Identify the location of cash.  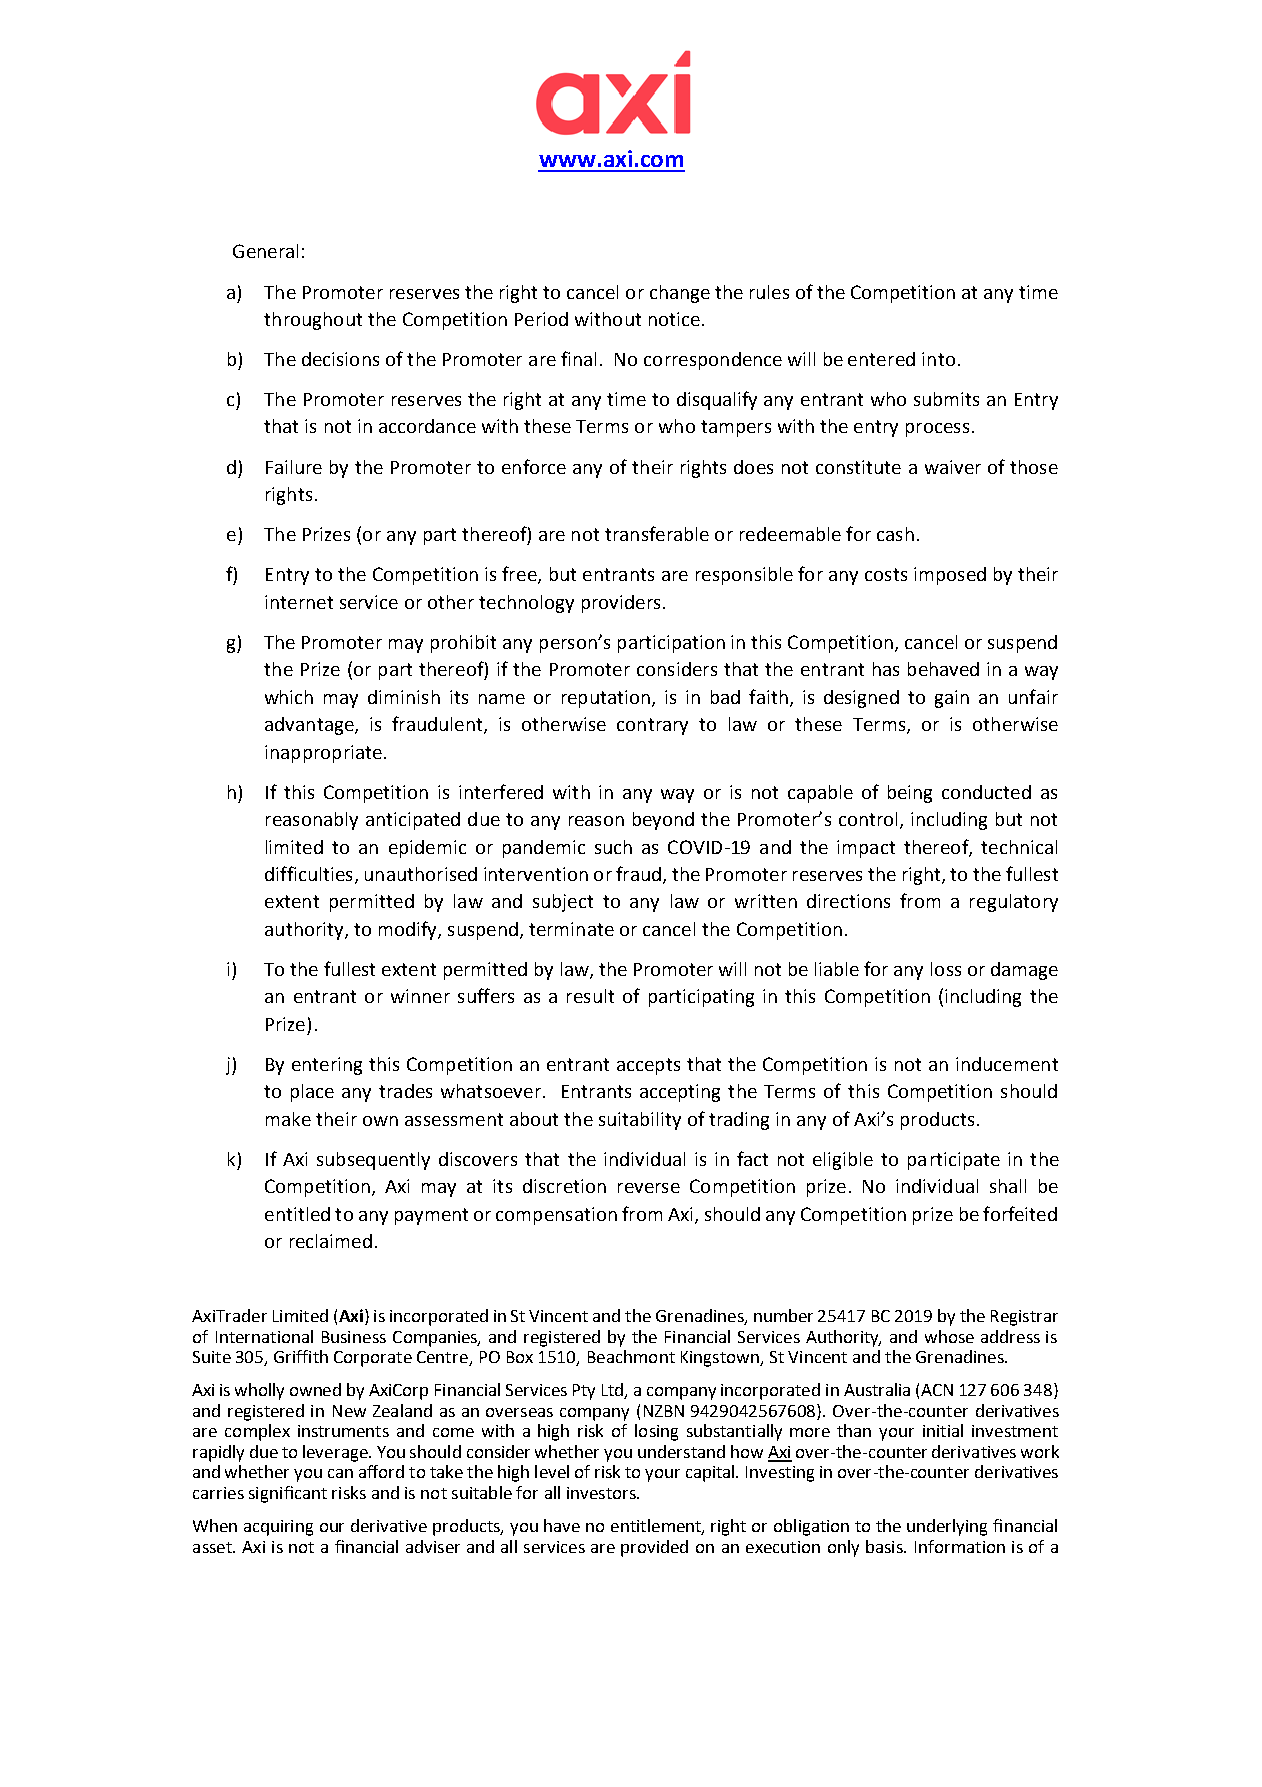
(895, 534).
